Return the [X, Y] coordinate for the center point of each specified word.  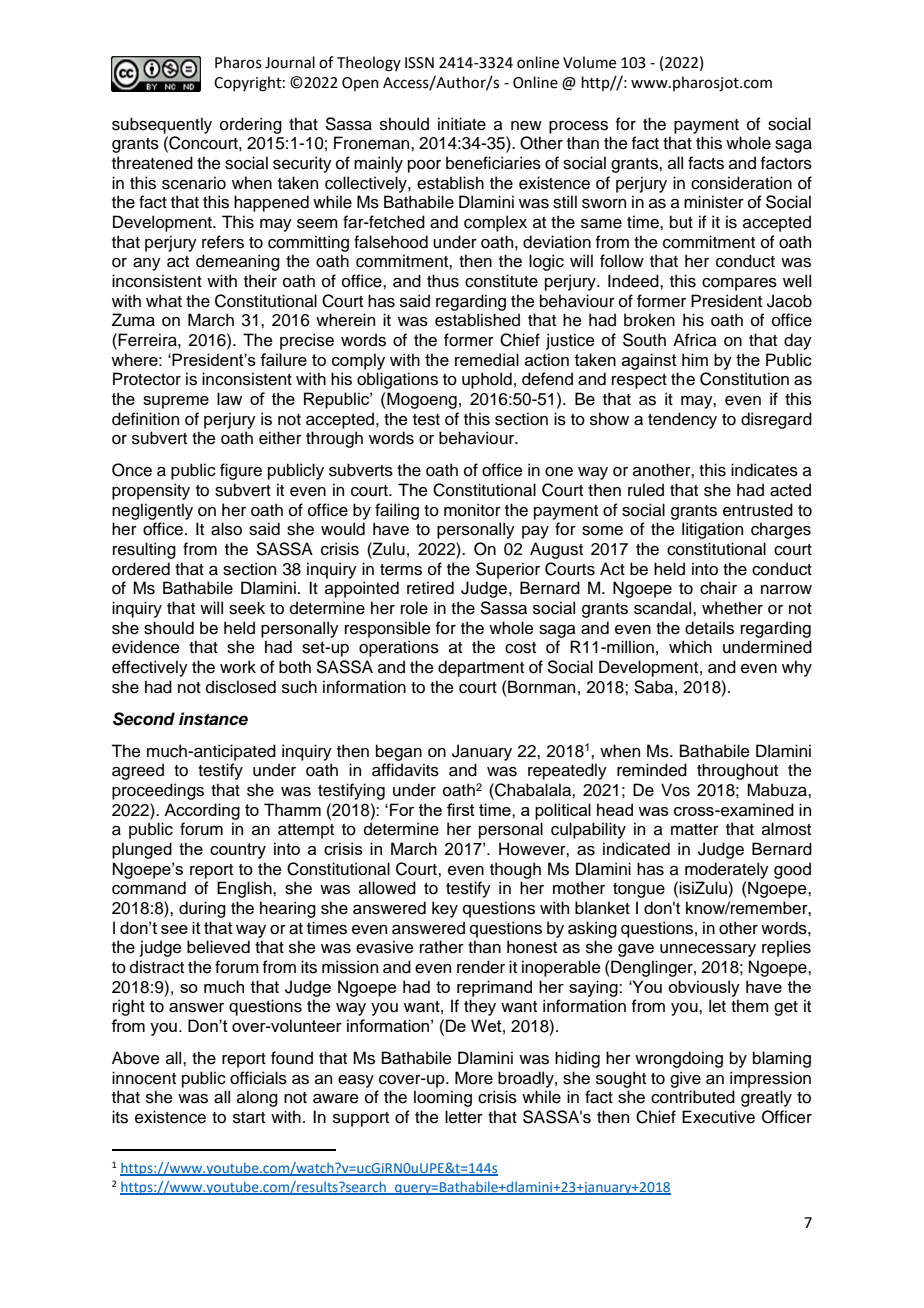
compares [739, 284]
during [202, 909]
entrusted [758, 510]
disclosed [241, 687]
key [445, 909]
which [690, 647]
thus [443, 281]
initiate [462, 124]
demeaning [238, 262]
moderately [727, 870]
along [257, 1098]
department [481, 668]
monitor [472, 510]
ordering [251, 125]
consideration [741, 183]
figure [241, 471]
